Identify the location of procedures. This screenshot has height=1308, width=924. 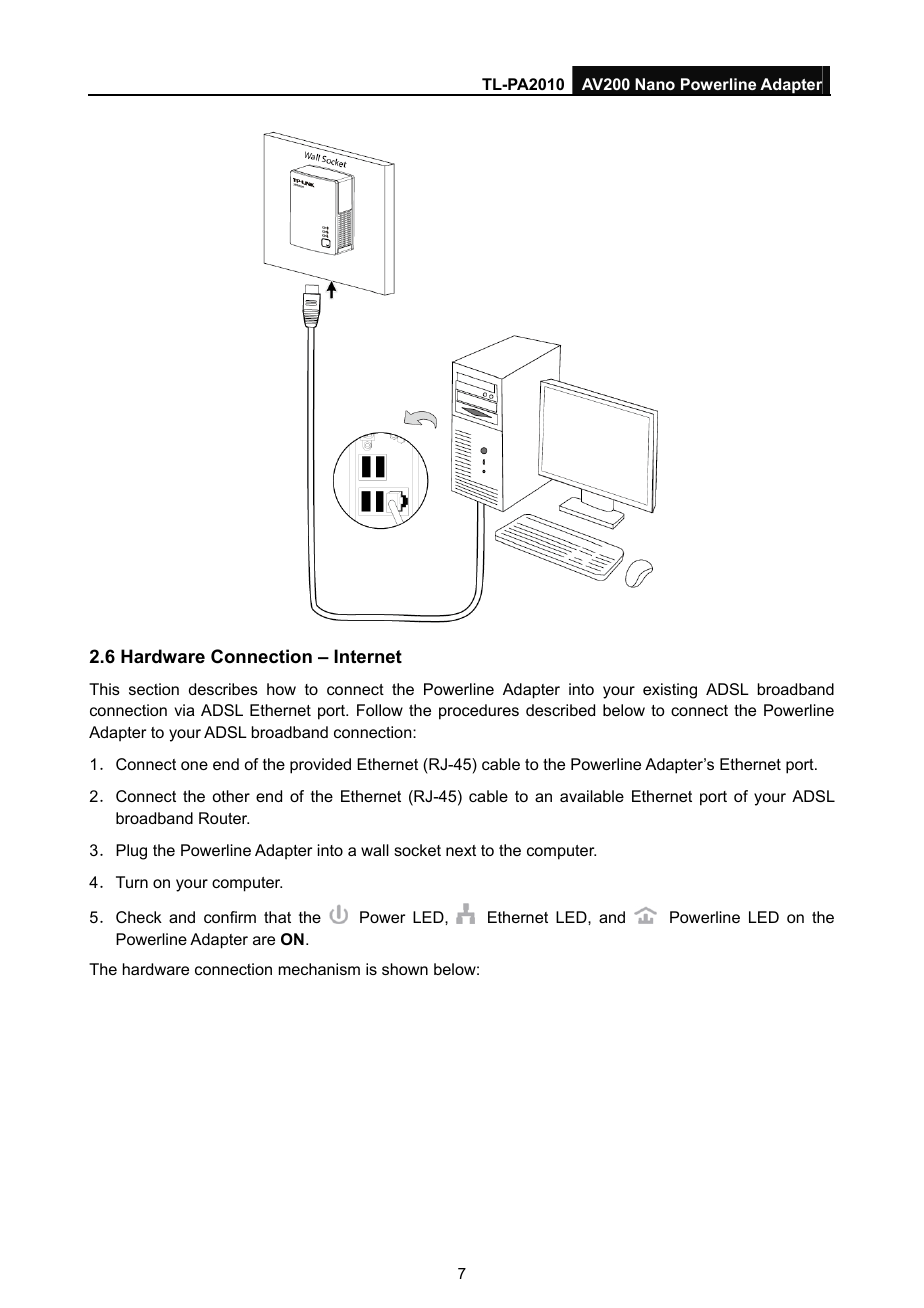
(479, 712).
